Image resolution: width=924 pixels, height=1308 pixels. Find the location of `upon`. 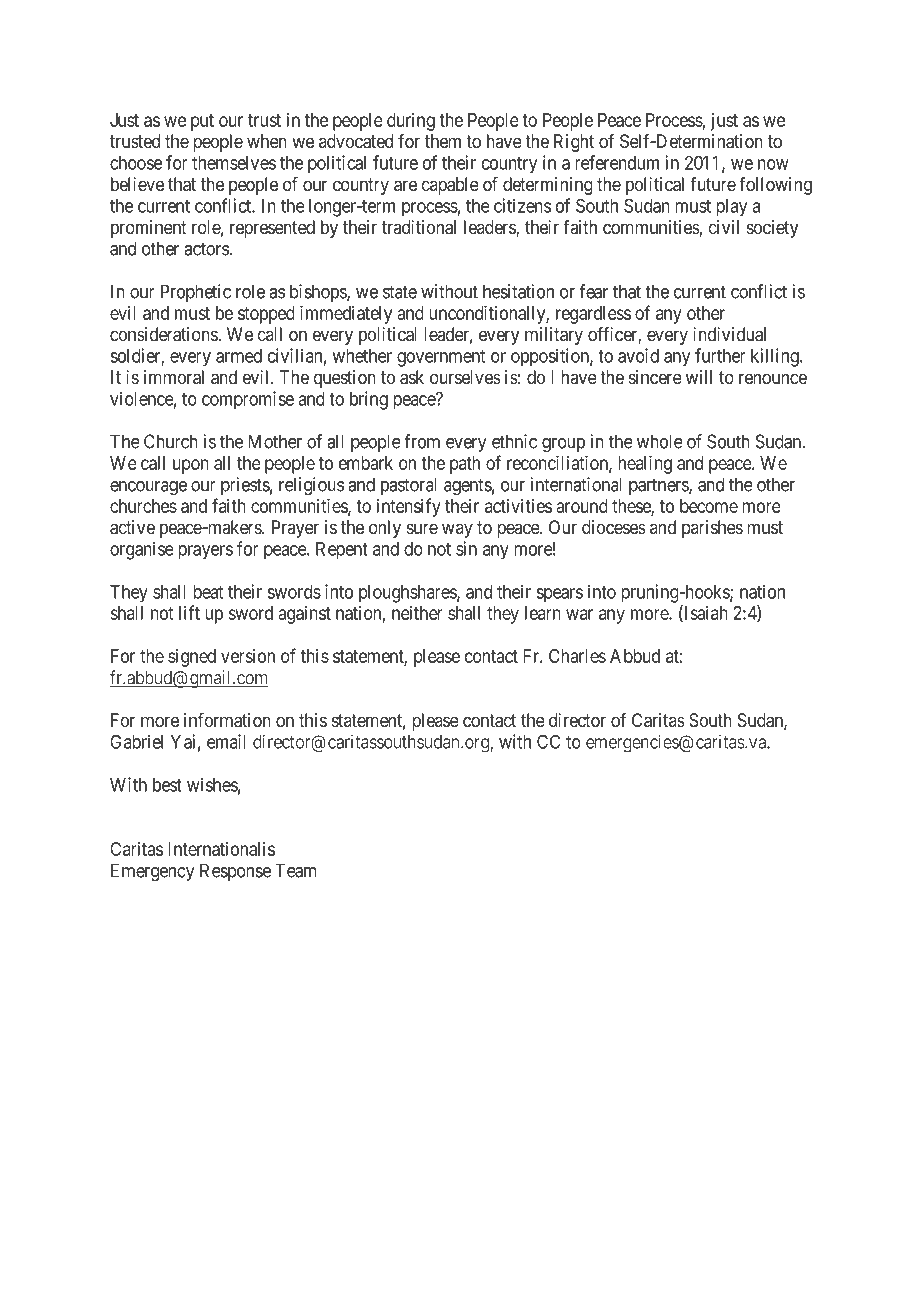

upon is located at coordinates (191, 466).
